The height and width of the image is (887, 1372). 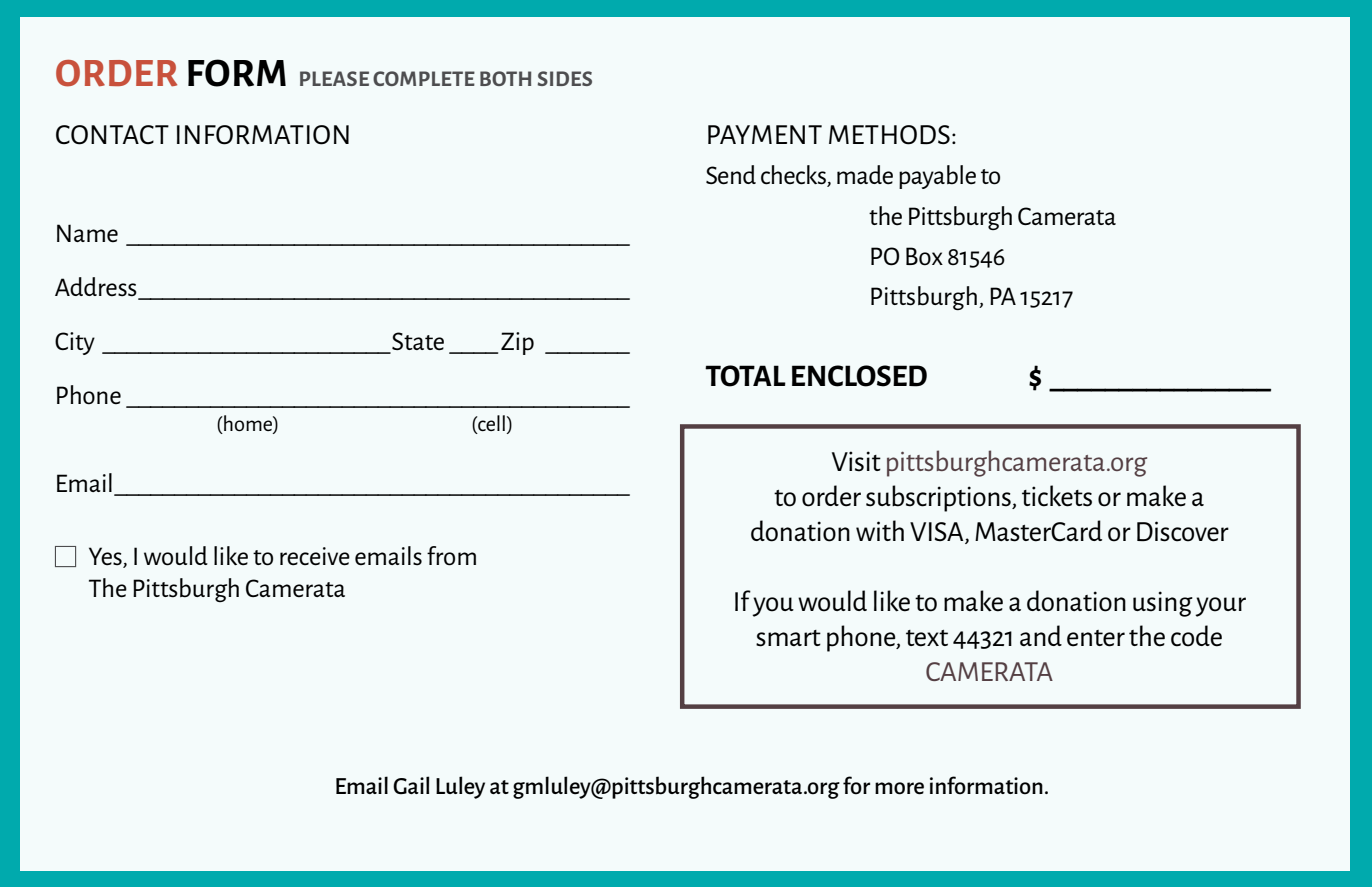 I want to click on SIDES, so click(x=565, y=78).
